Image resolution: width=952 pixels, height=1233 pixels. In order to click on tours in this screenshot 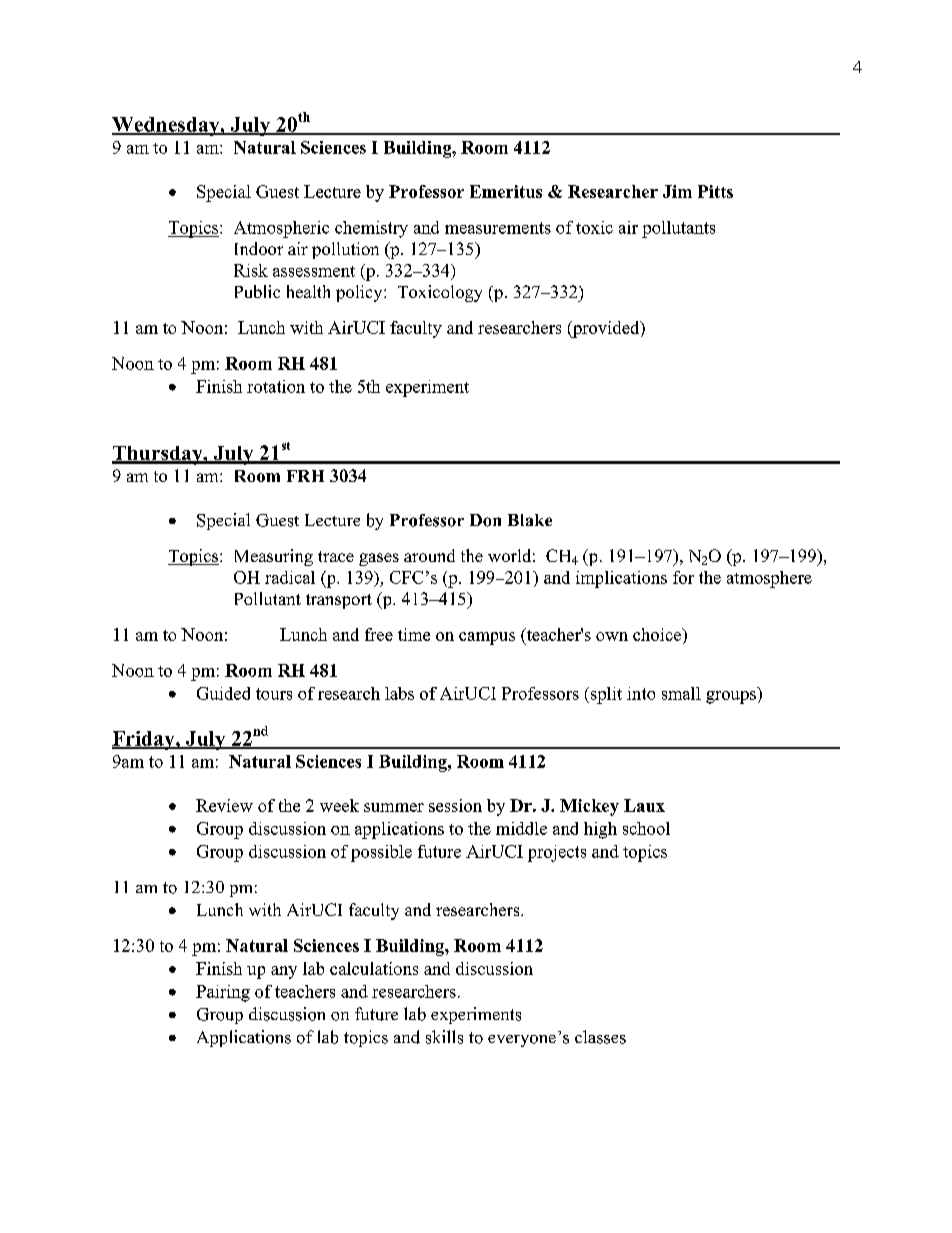, I will do `click(274, 694)`.
